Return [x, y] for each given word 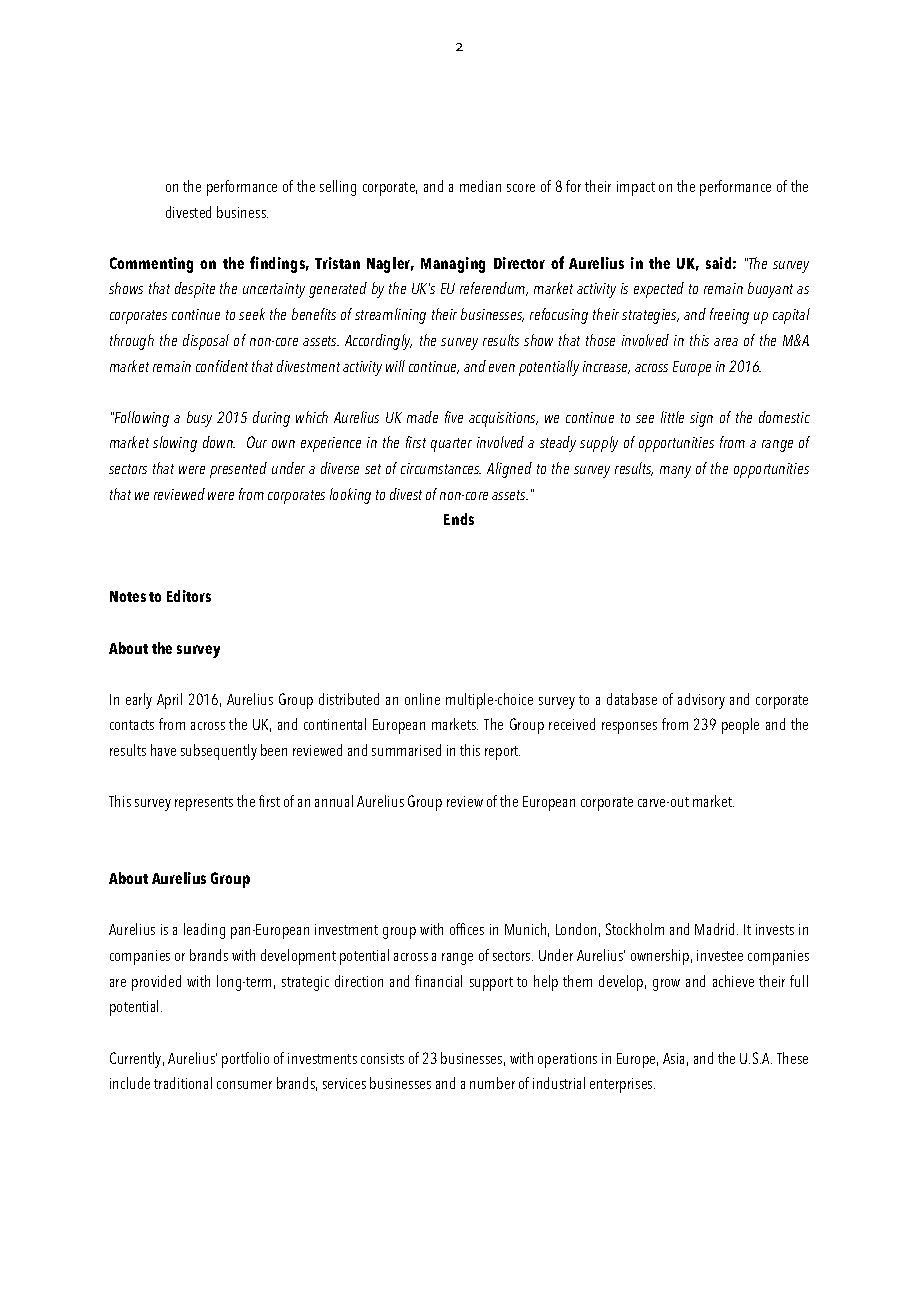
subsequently [219, 752]
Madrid [716, 929]
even [502, 368]
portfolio [245, 1060]
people [740, 726]
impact [636, 188]
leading [204, 931]
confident [222, 366]
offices [467, 929]
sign [701, 419]
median [480, 186]
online [422, 699]
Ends [459, 519]
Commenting [151, 265]
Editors [189, 596]
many [675, 472]
